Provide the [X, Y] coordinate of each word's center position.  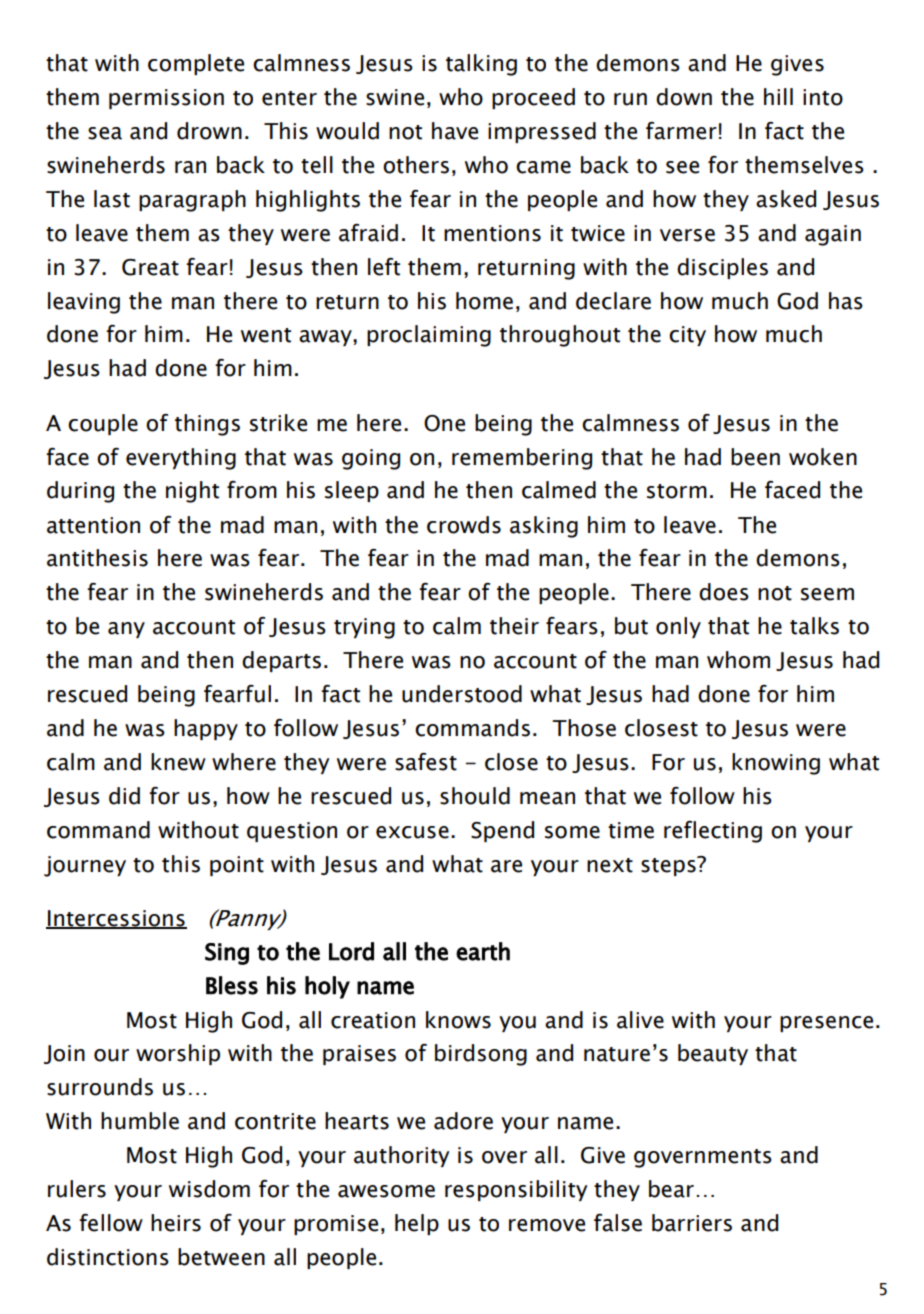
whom [738, 660]
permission [166, 99]
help [417, 1224]
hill [778, 96]
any [126, 630]
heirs [176, 1223]
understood [462, 694]
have [455, 131]
